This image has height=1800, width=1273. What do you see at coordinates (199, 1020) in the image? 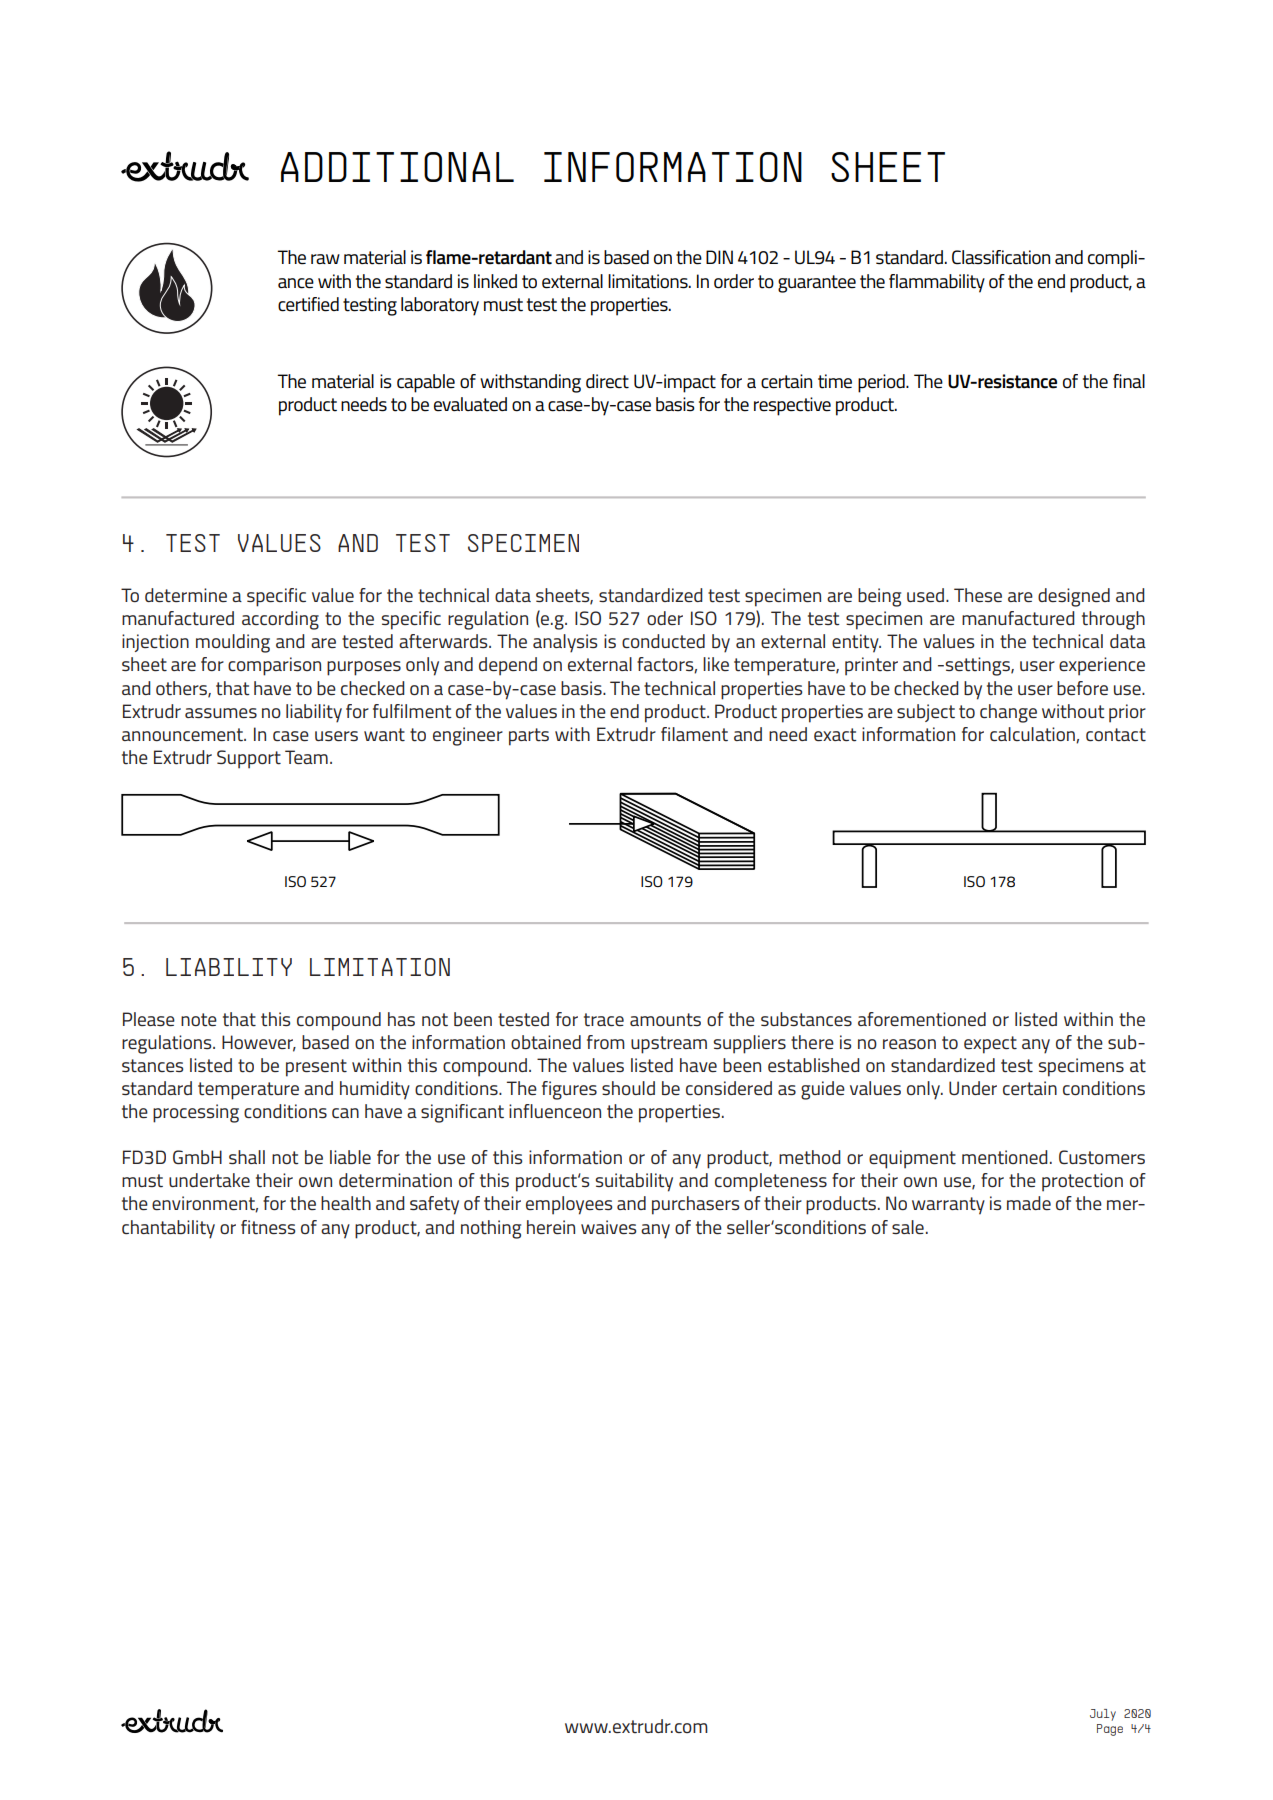
I see `note` at bounding box center [199, 1020].
